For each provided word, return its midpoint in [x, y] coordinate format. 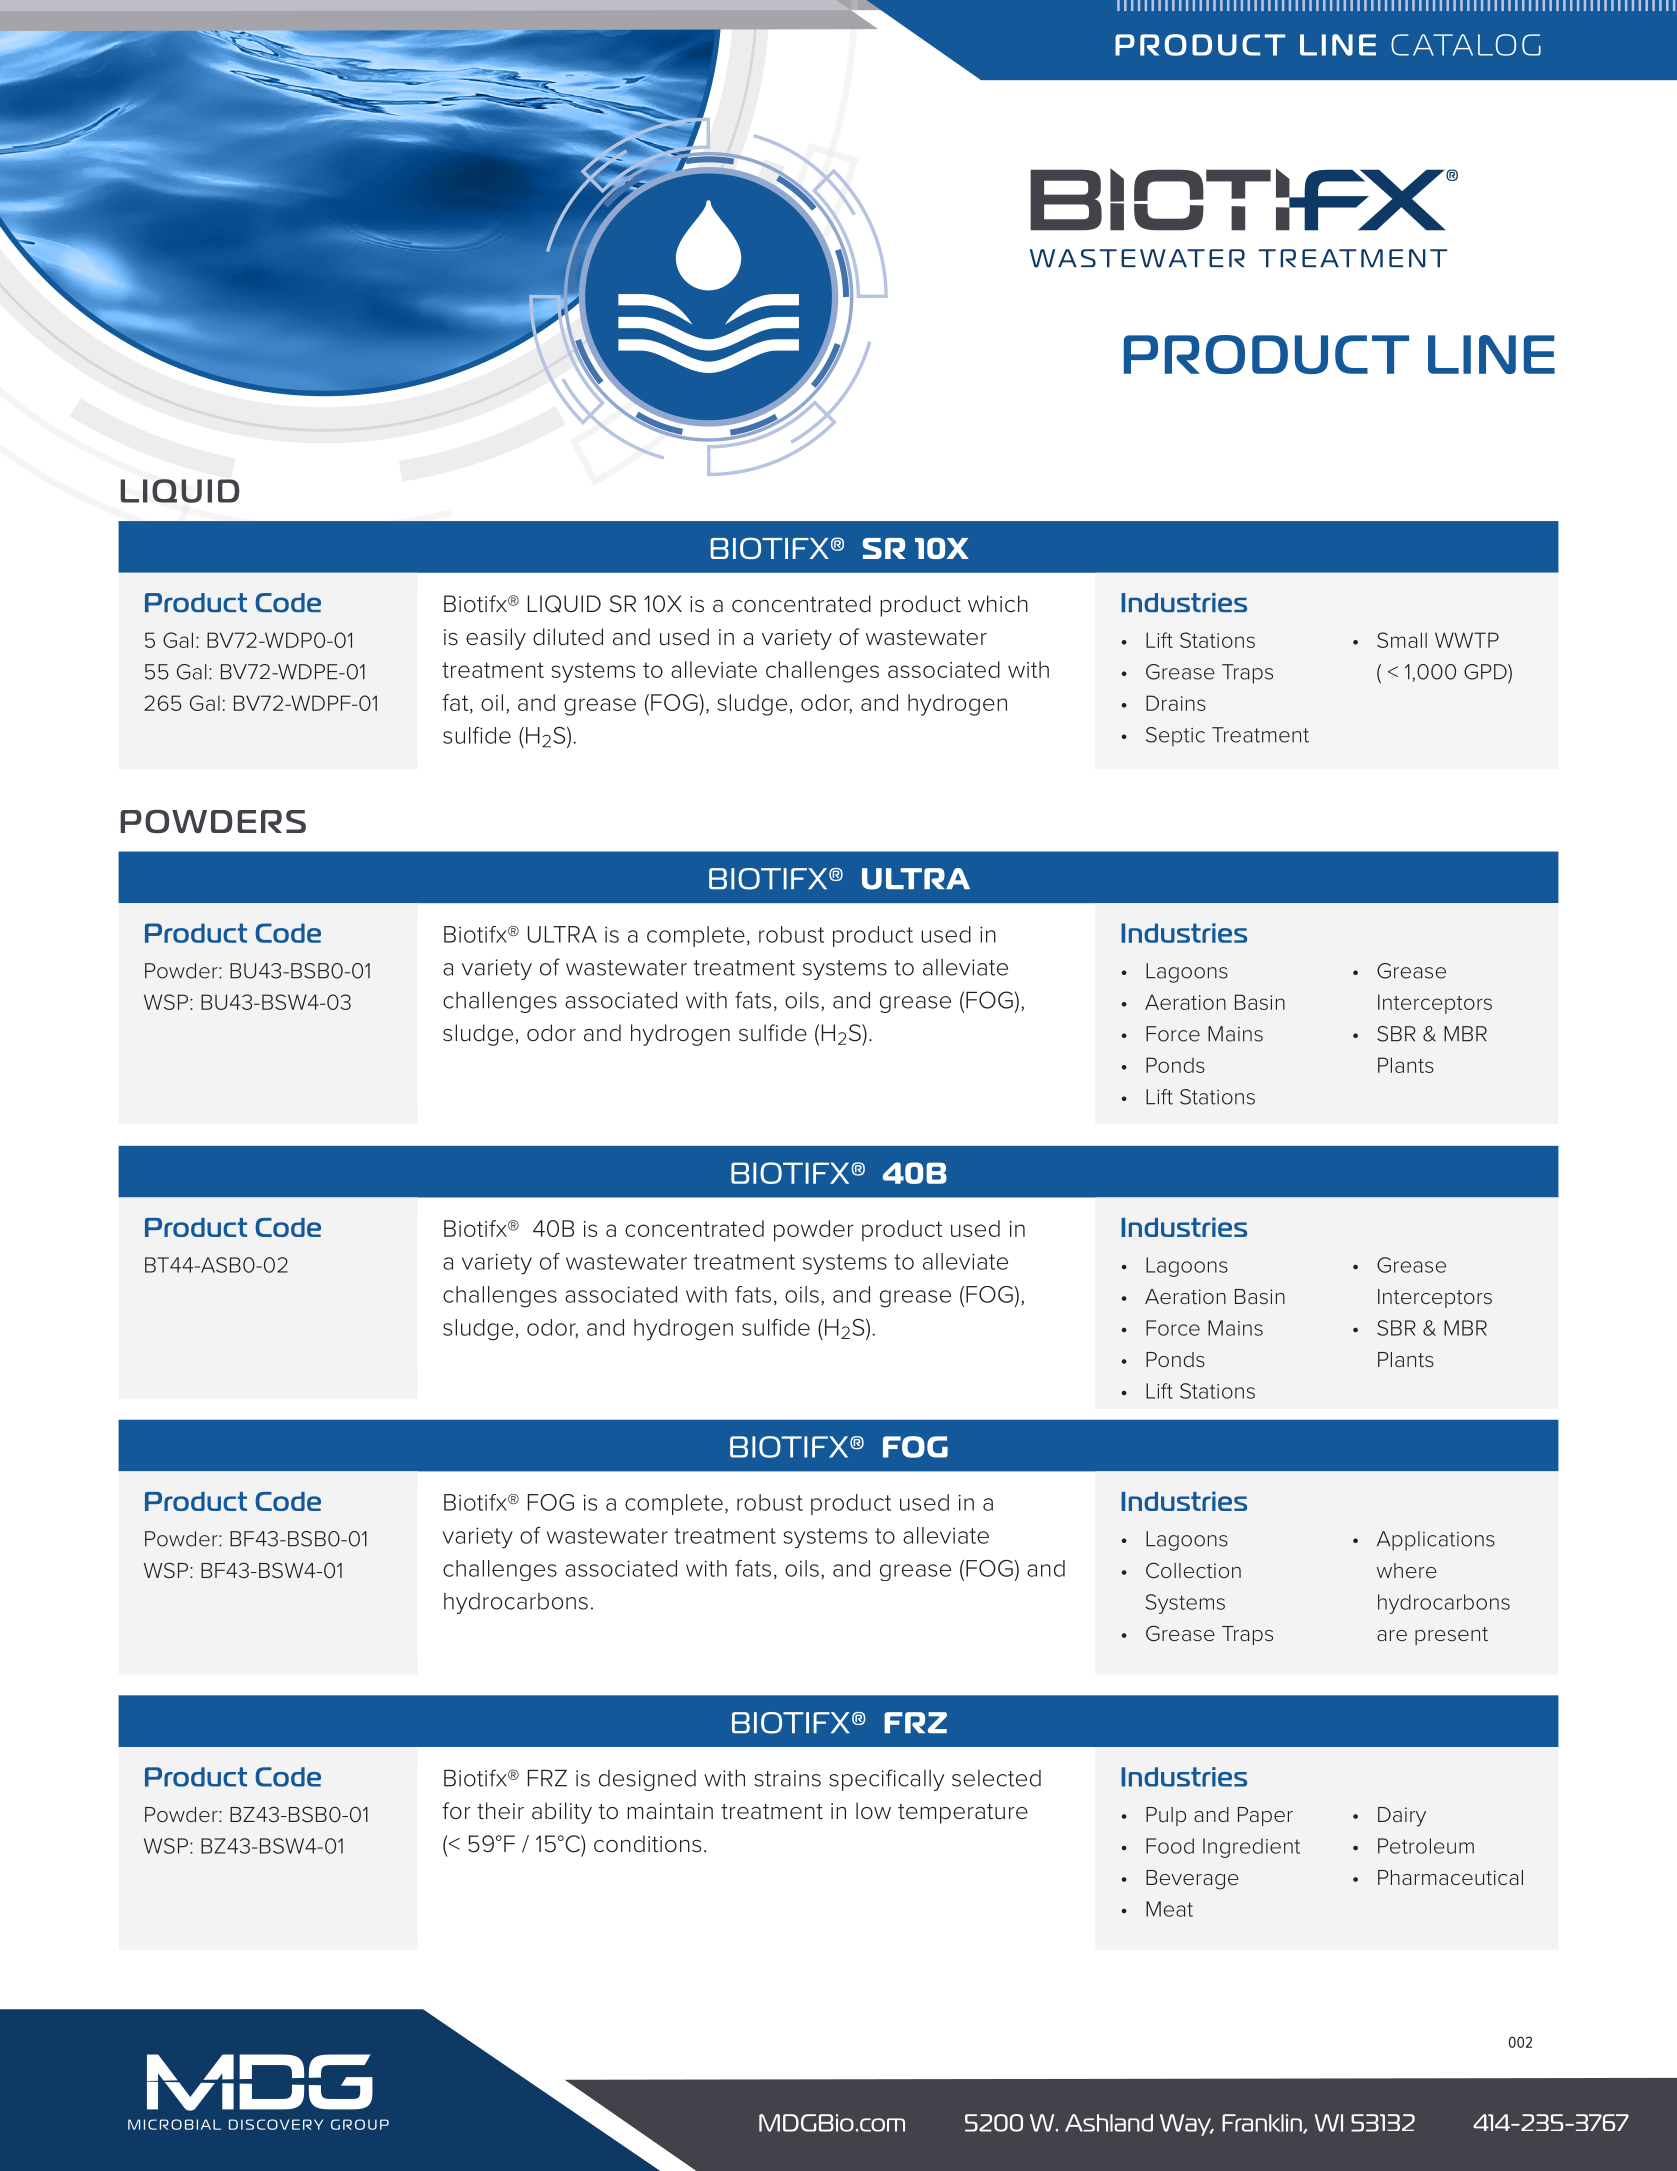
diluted [568, 637]
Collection [1193, 1570]
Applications [1436, 1541]
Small [1402, 640]
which [998, 604]
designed [647, 1780]
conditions [647, 1844]
